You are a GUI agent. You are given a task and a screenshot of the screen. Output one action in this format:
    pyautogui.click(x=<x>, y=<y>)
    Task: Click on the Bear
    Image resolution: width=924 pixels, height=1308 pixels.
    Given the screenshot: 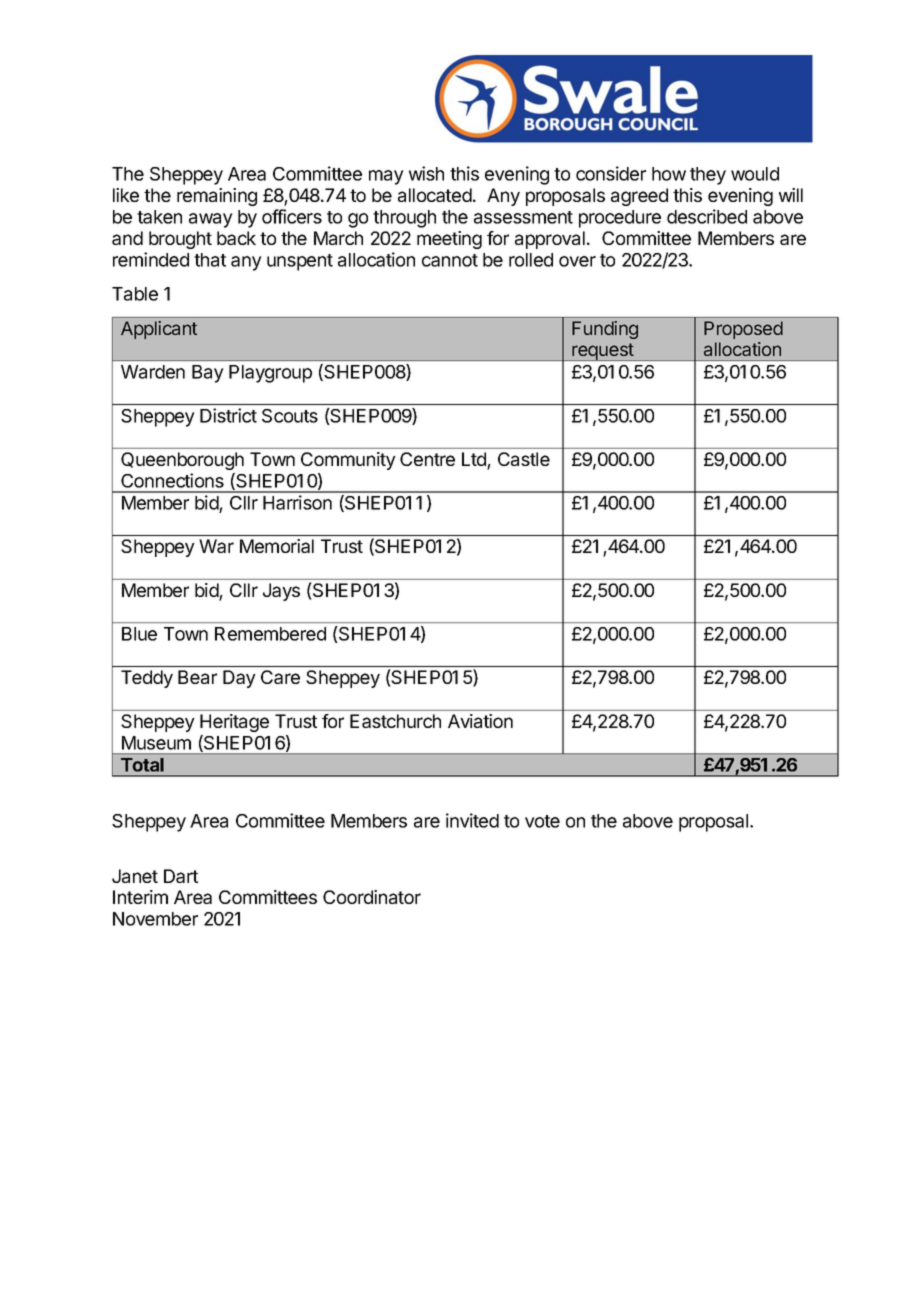 What is the action you would take?
    pyautogui.click(x=197, y=677)
